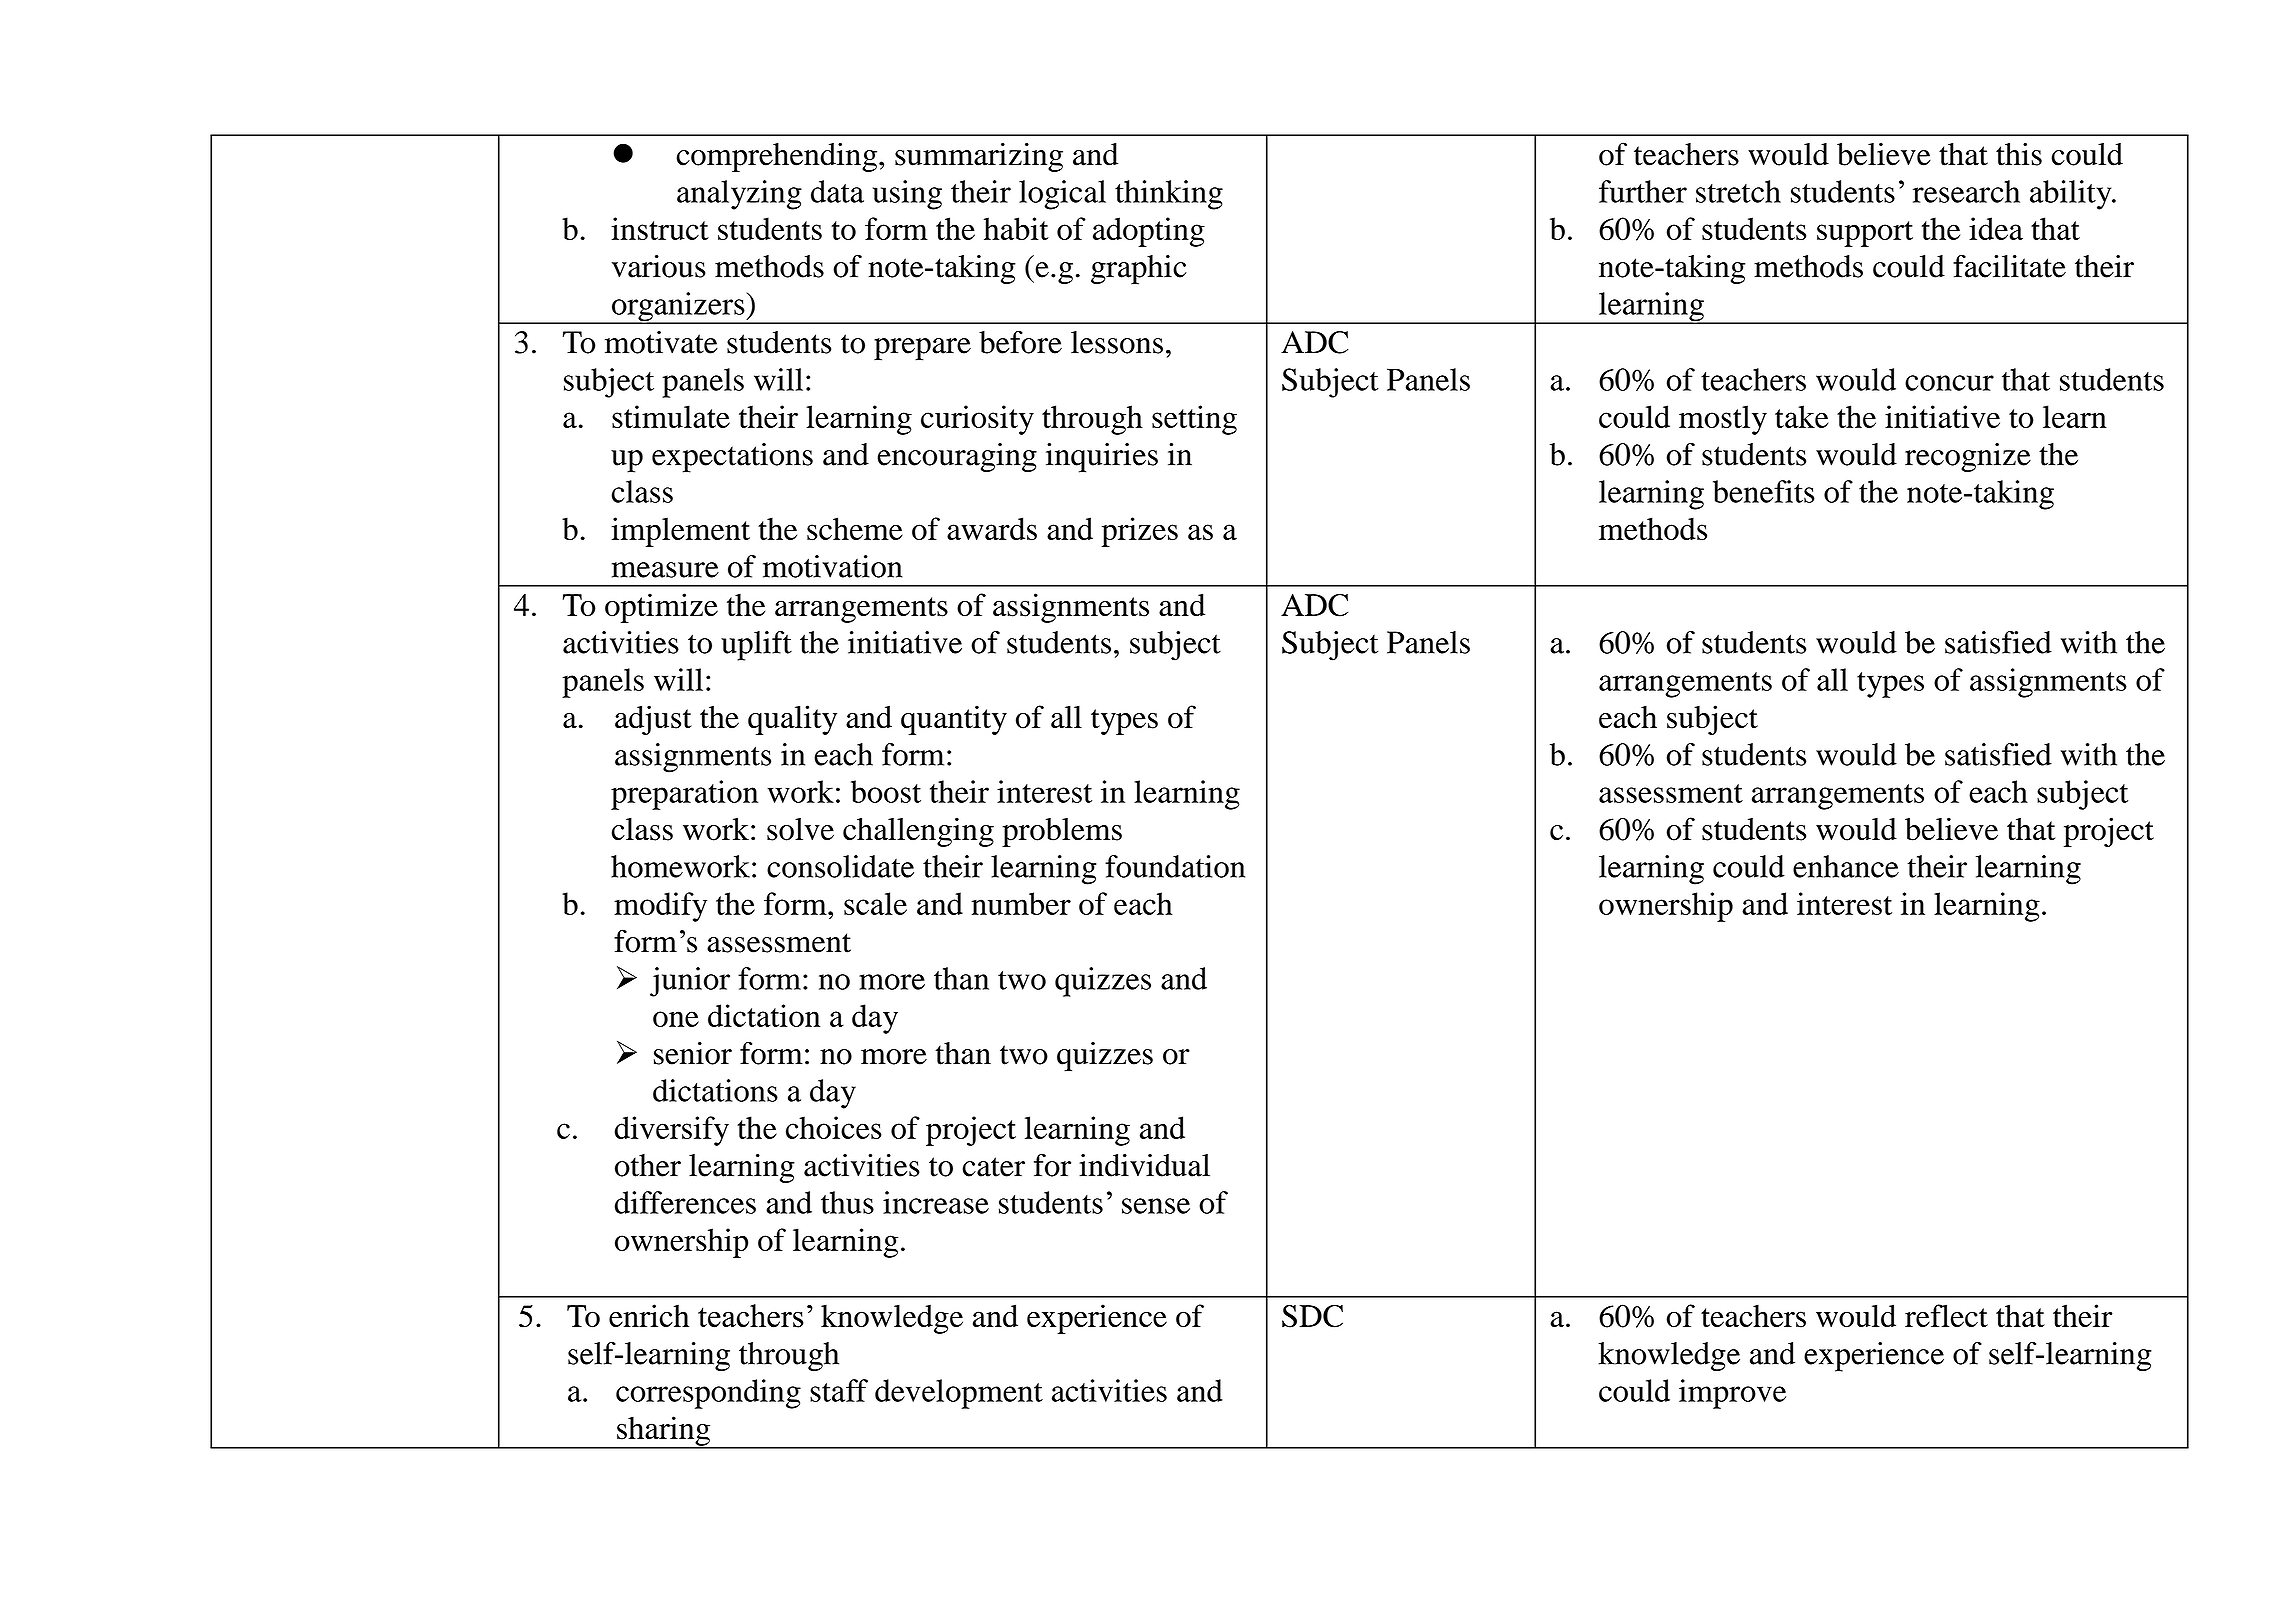  Describe the element at coordinates (839, 1390) in the screenshot. I see `staff` at that location.
